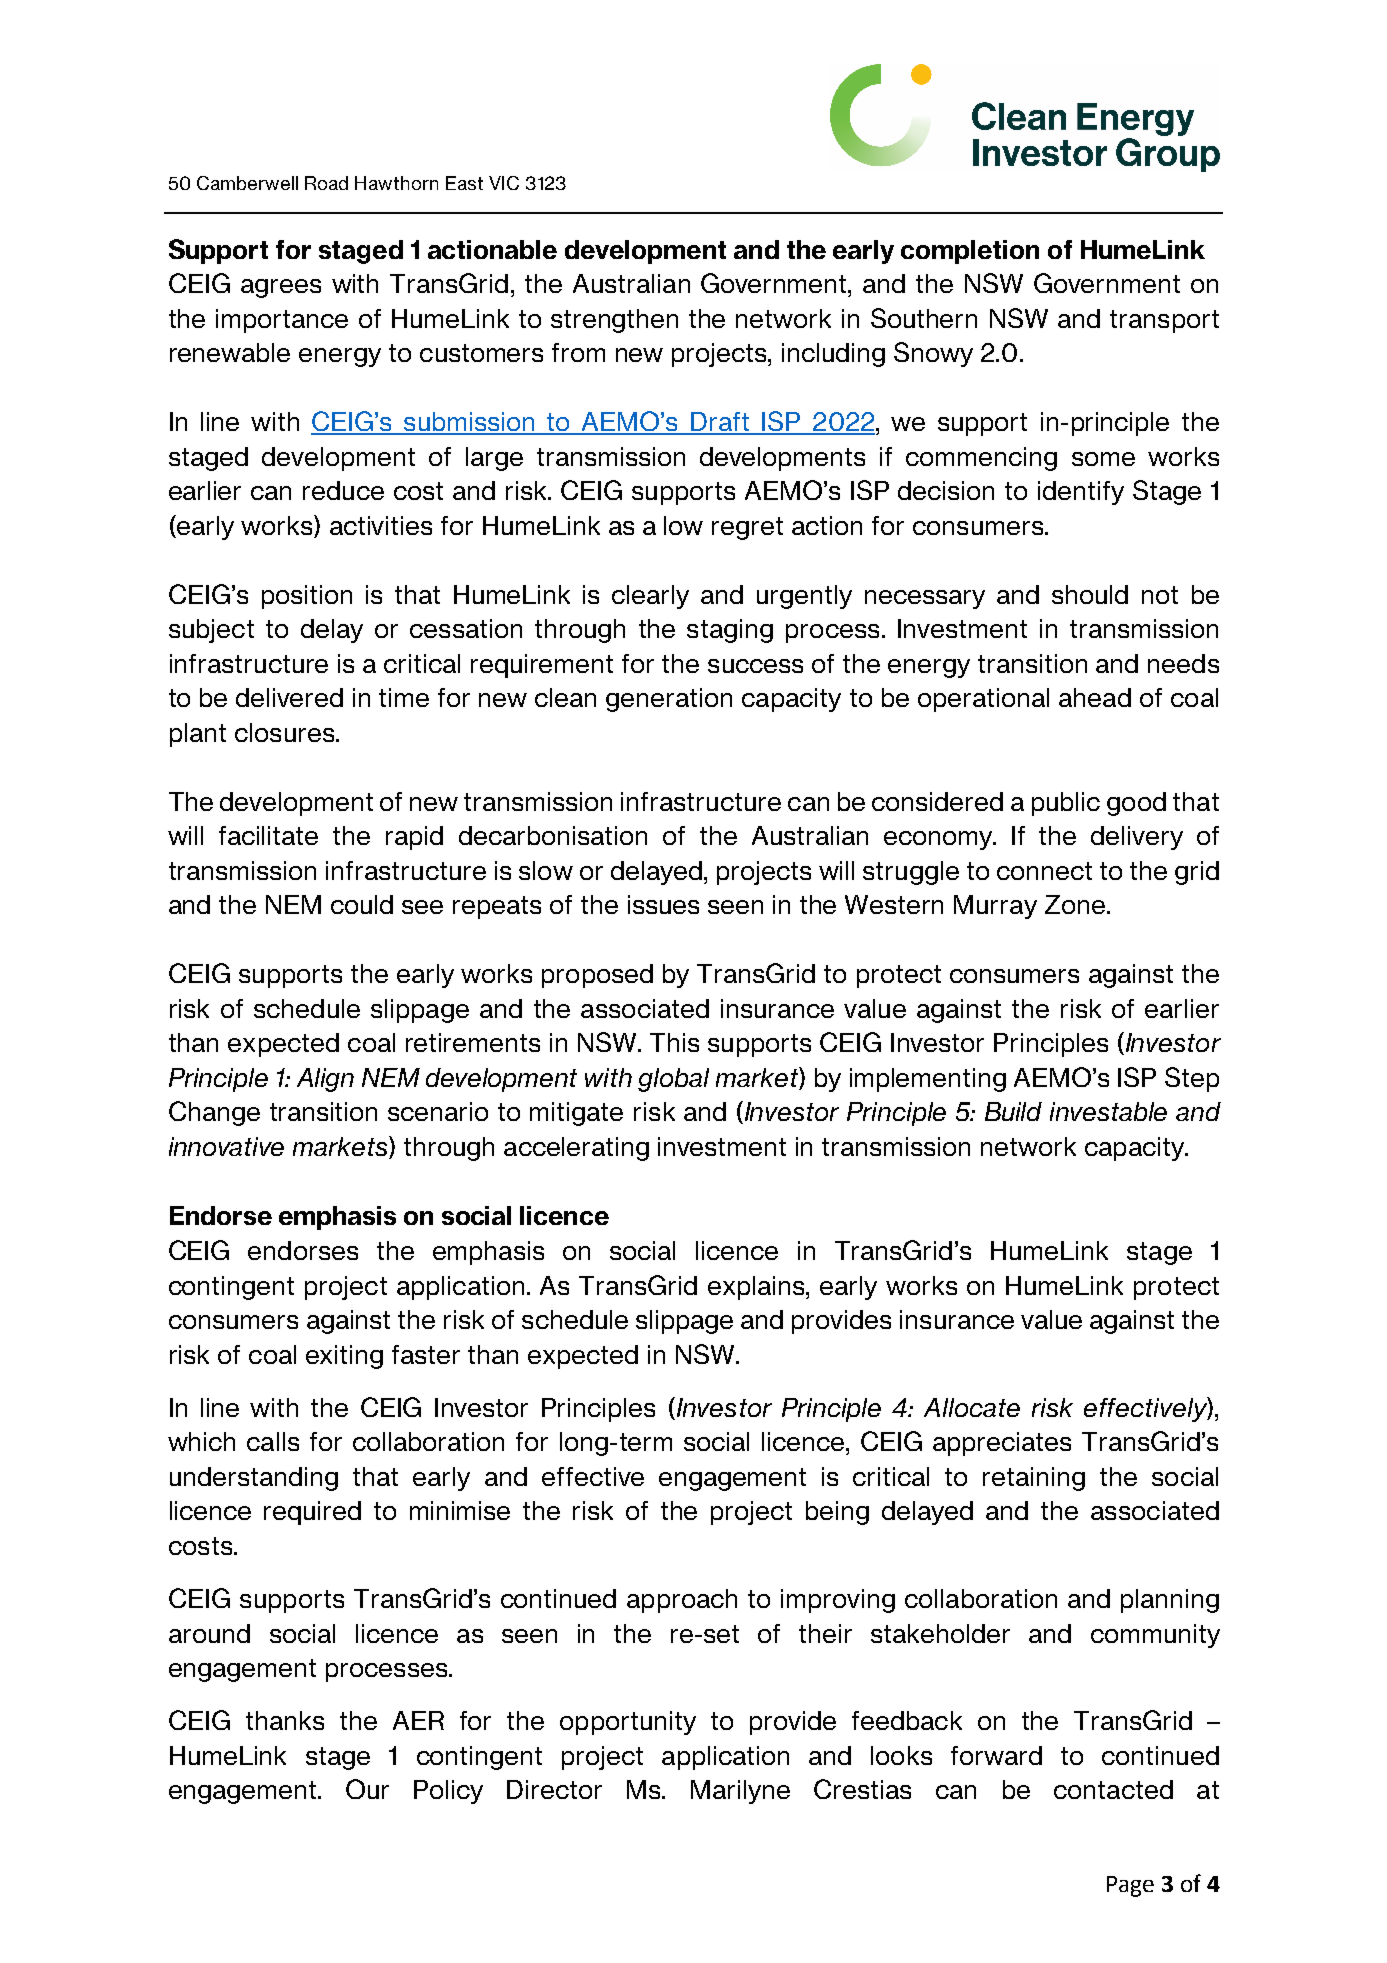 The image size is (1387, 1963). Describe the element at coordinates (1075, 904) in the screenshot. I see `Zone` at that location.
